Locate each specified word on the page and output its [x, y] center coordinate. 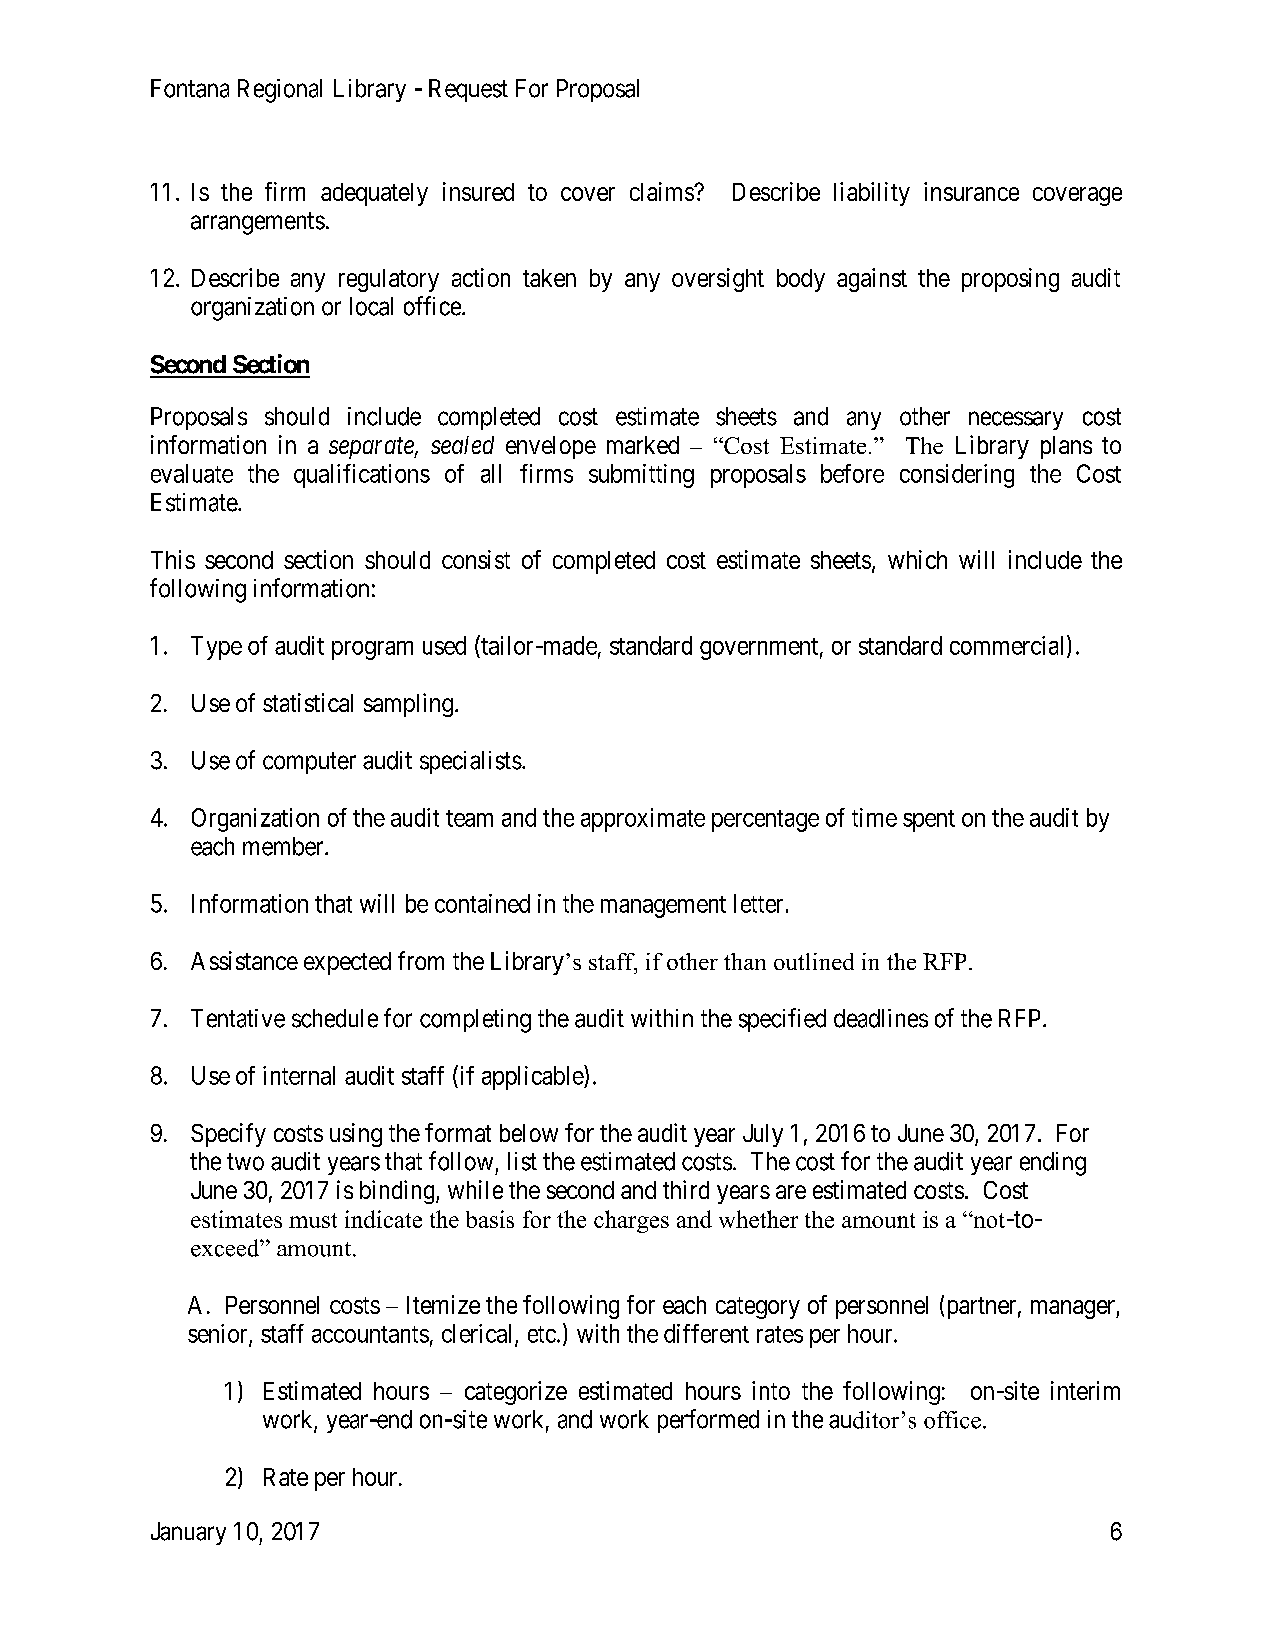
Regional [280, 91]
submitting [641, 476]
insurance [971, 191]
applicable [533, 1077]
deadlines [881, 1018]
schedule [335, 1018]
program [372, 650]
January [188, 1533]
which [917, 559]
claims [662, 191]
